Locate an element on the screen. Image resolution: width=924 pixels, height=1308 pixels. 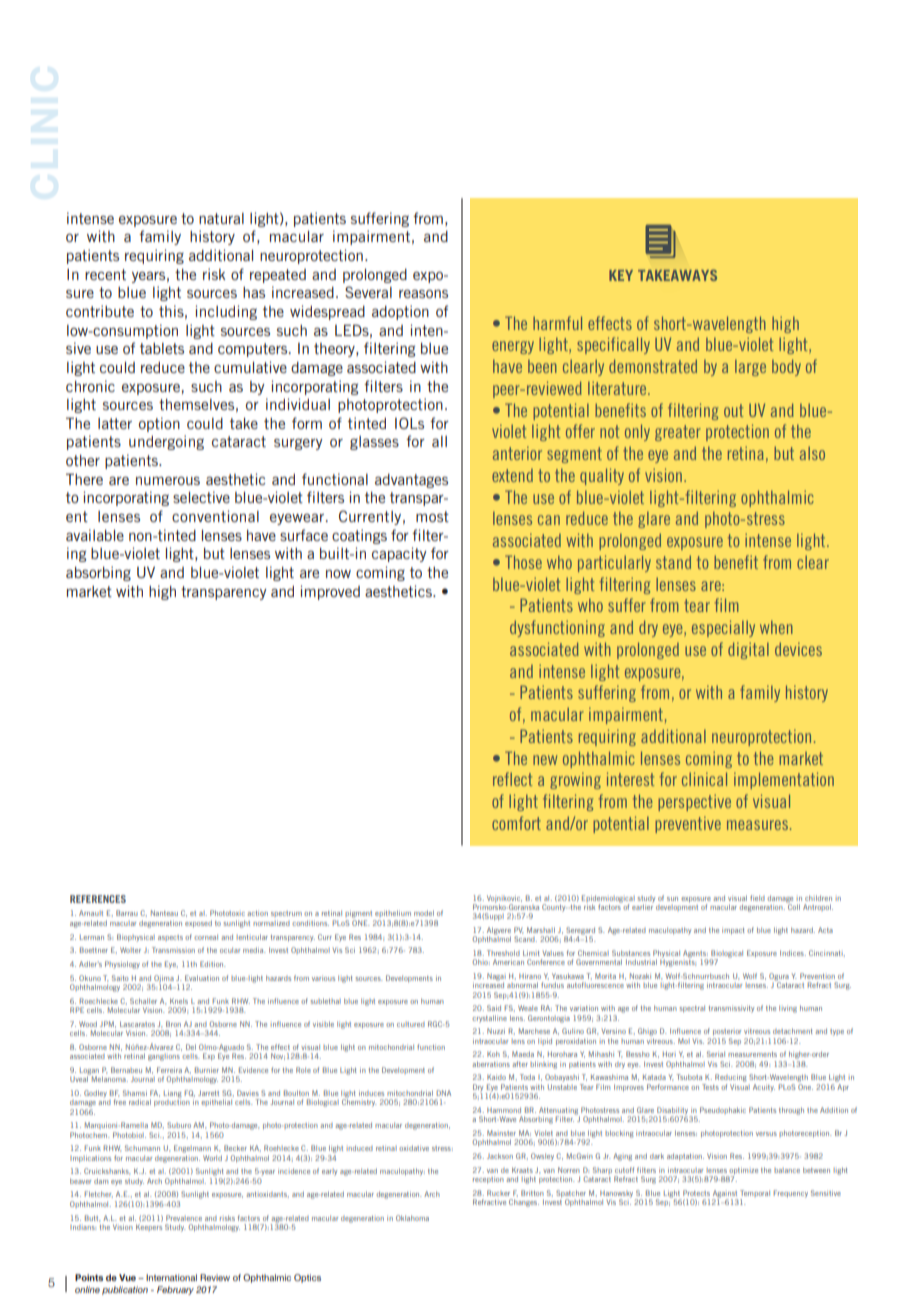
reflect is located at coordinates (513, 779).
